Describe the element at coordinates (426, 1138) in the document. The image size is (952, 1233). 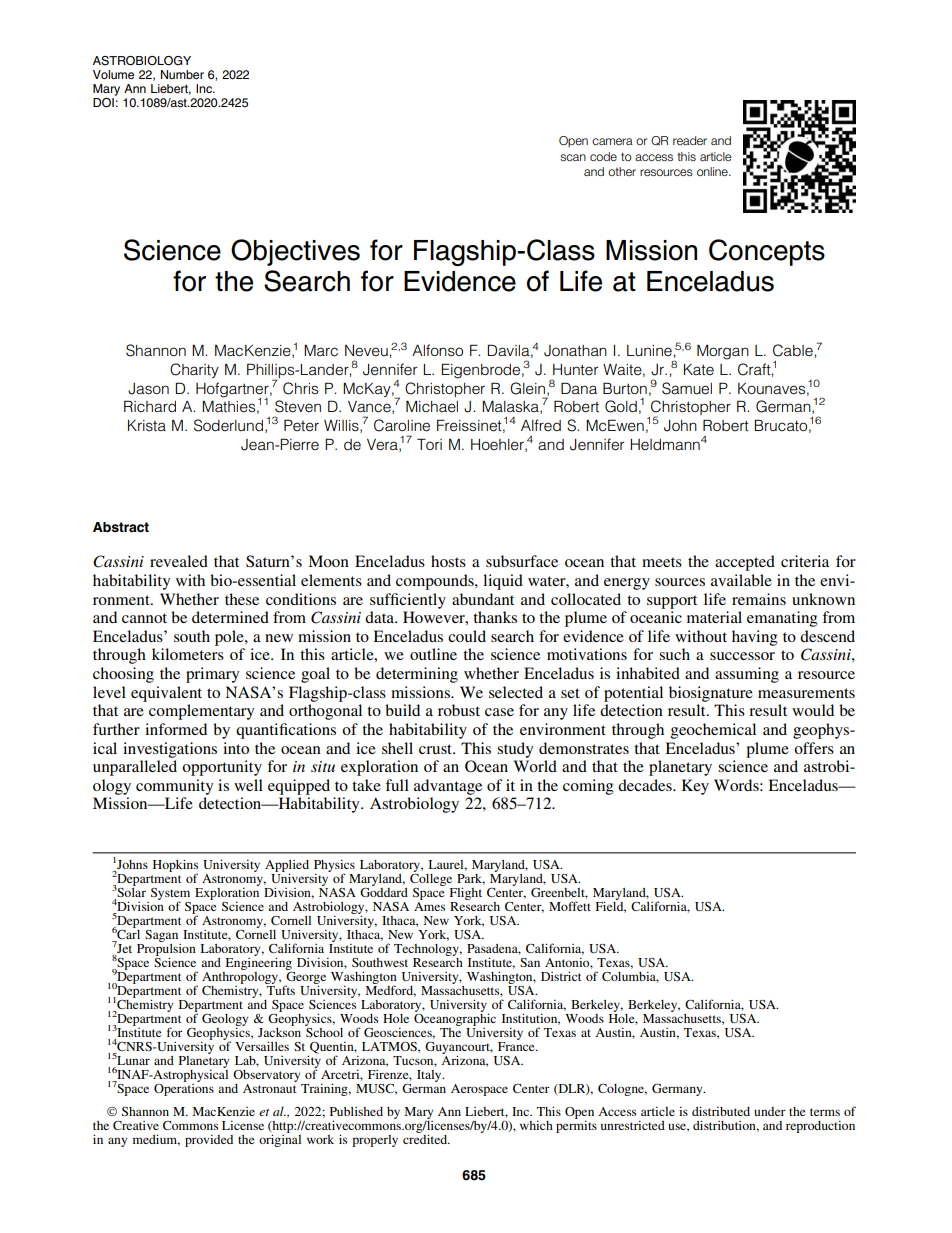
I see `credited` at that location.
